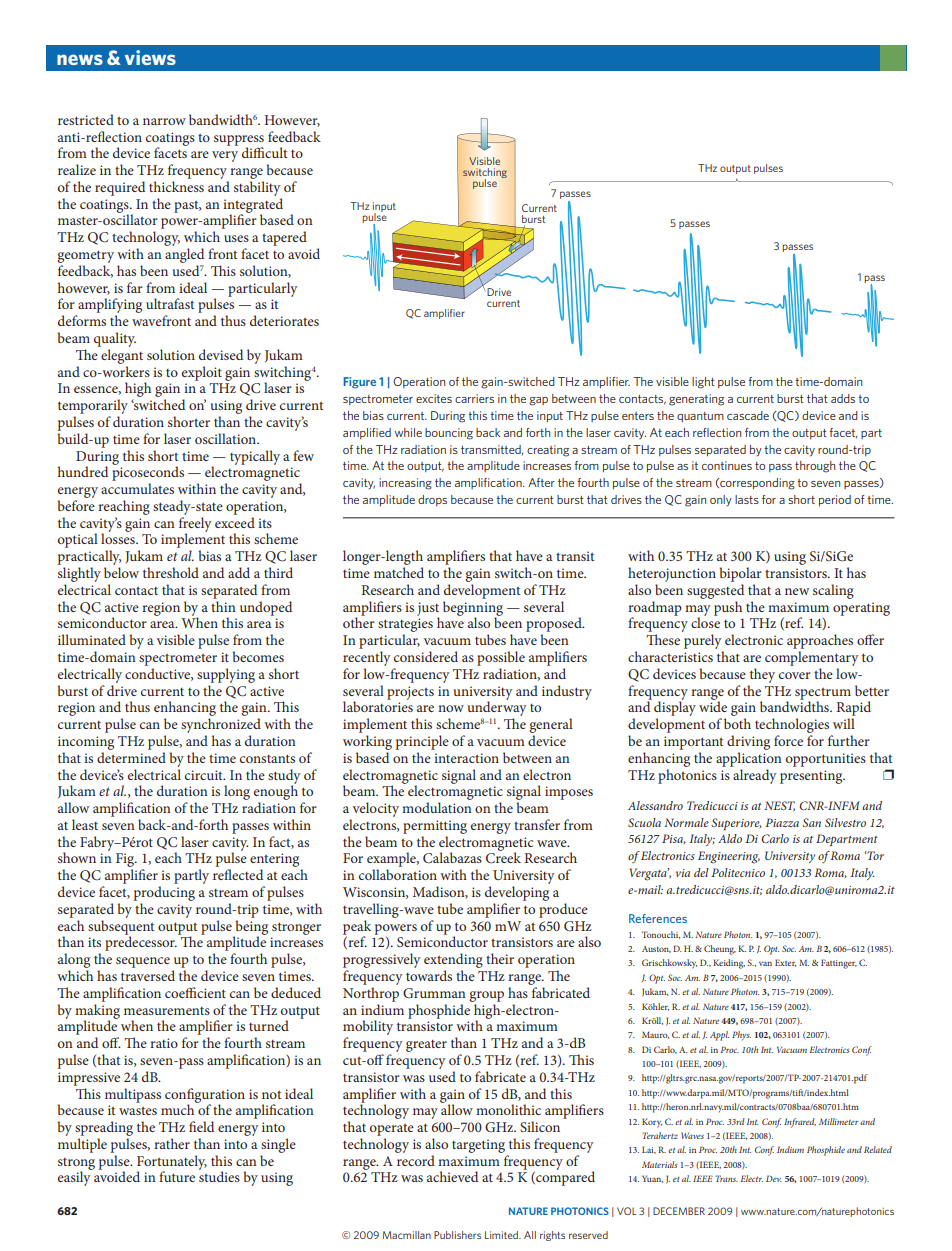 Image resolution: width=952 pixels, height=1251 pixels. I want to click on DECEMBER, so click(679, 1211).
